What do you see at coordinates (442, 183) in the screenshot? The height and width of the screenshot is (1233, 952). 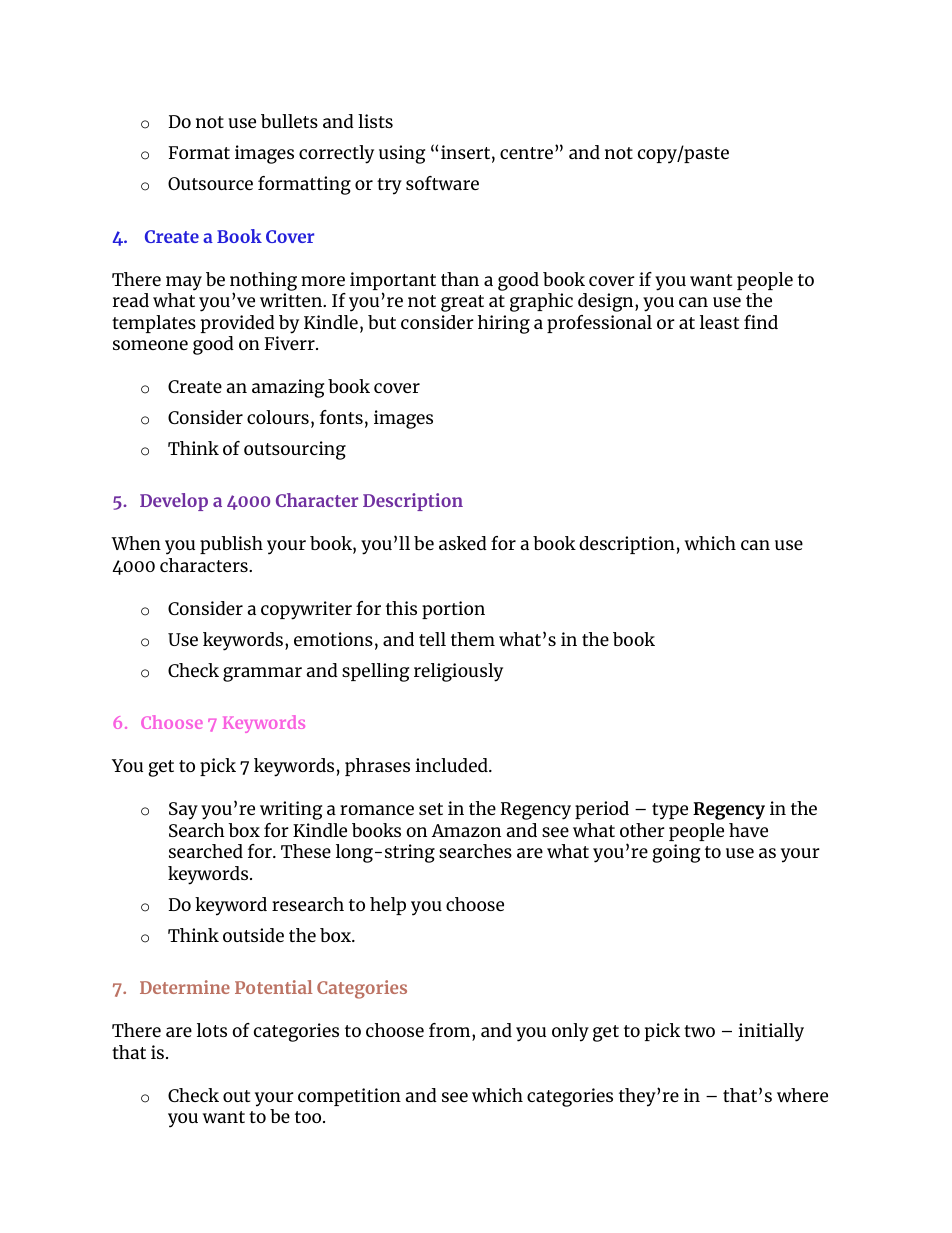 I see `software` at bounding box center [442, 183].
